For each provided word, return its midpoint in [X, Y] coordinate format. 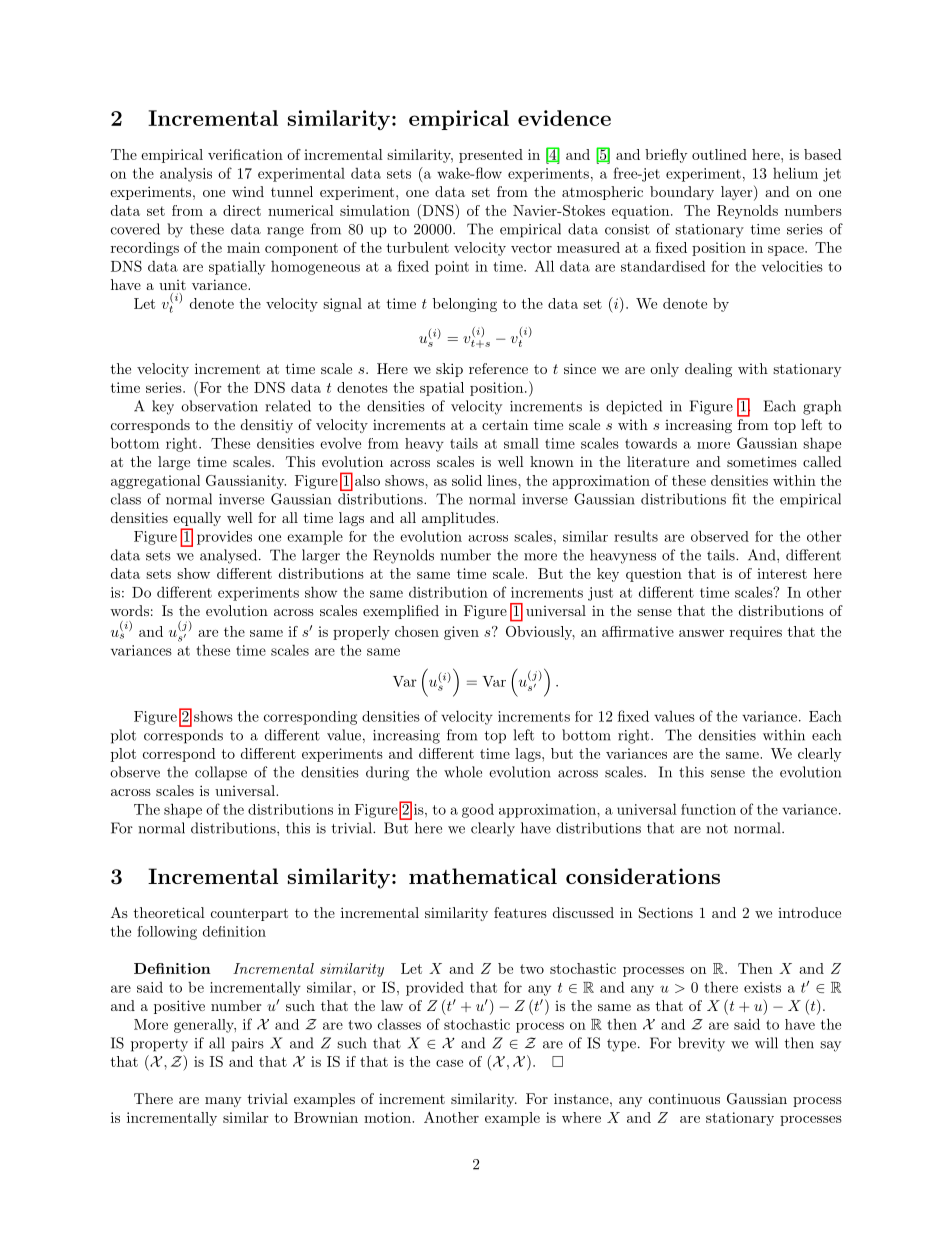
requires [756, 633]
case [449, 1063]
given [461, 633]
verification [245, 154]
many [223, 1102]
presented [491, 156]
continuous [684, 1099]
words [129, 610]
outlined [719, 154]
